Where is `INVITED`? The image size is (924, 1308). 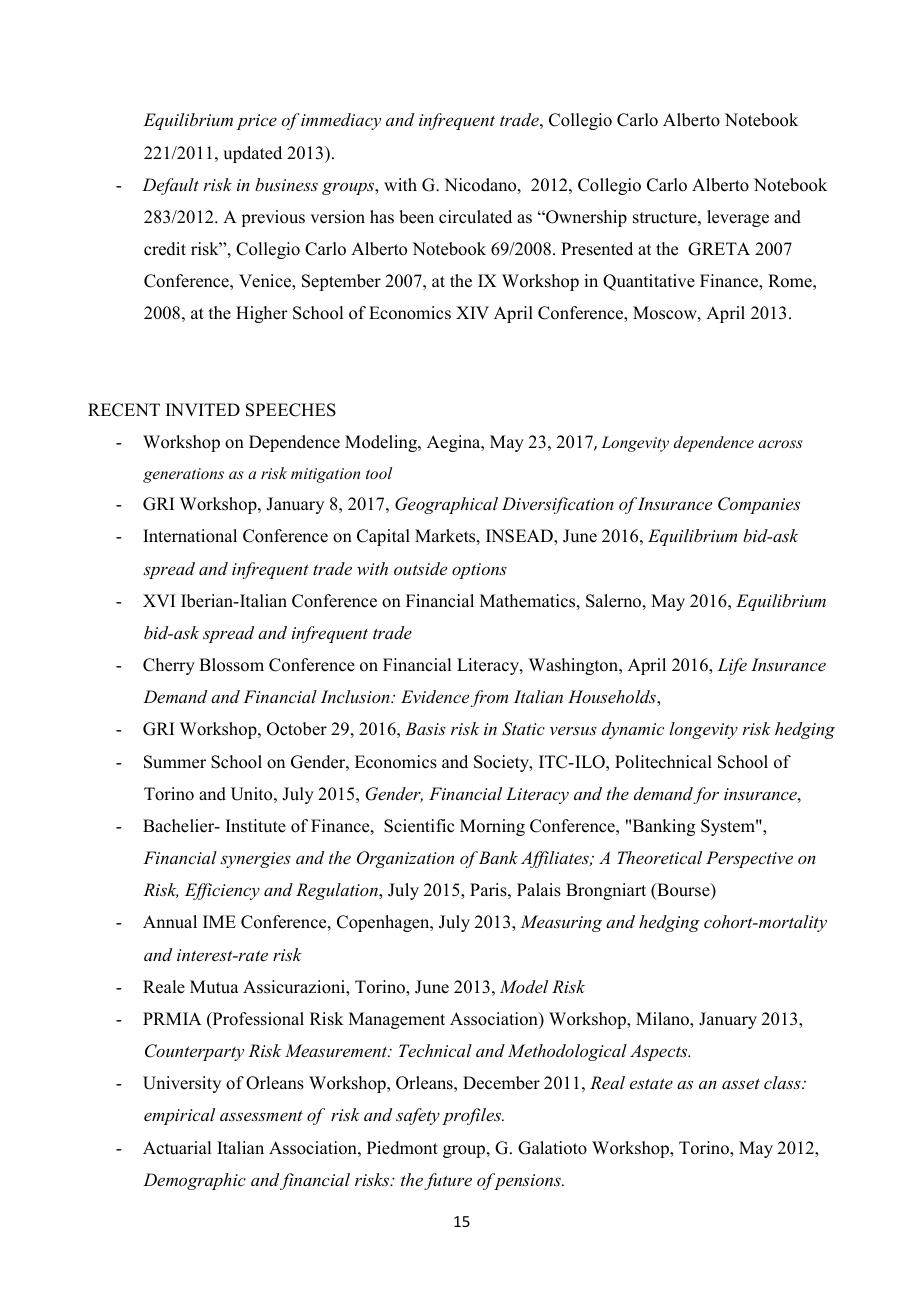
INVITED is located at coordinates (203, 409).
